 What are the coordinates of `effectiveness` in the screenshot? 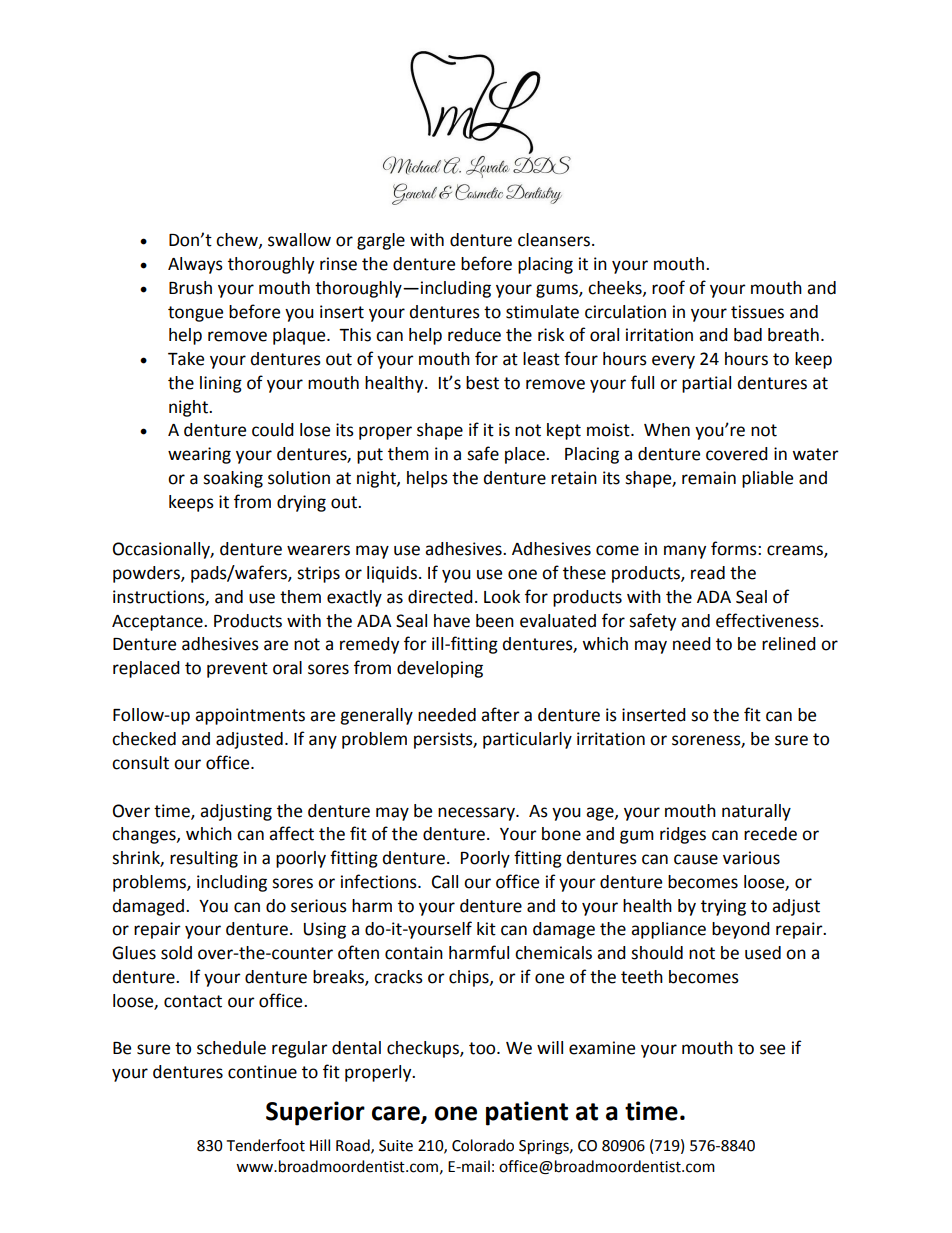 It's located at (768, 620).
